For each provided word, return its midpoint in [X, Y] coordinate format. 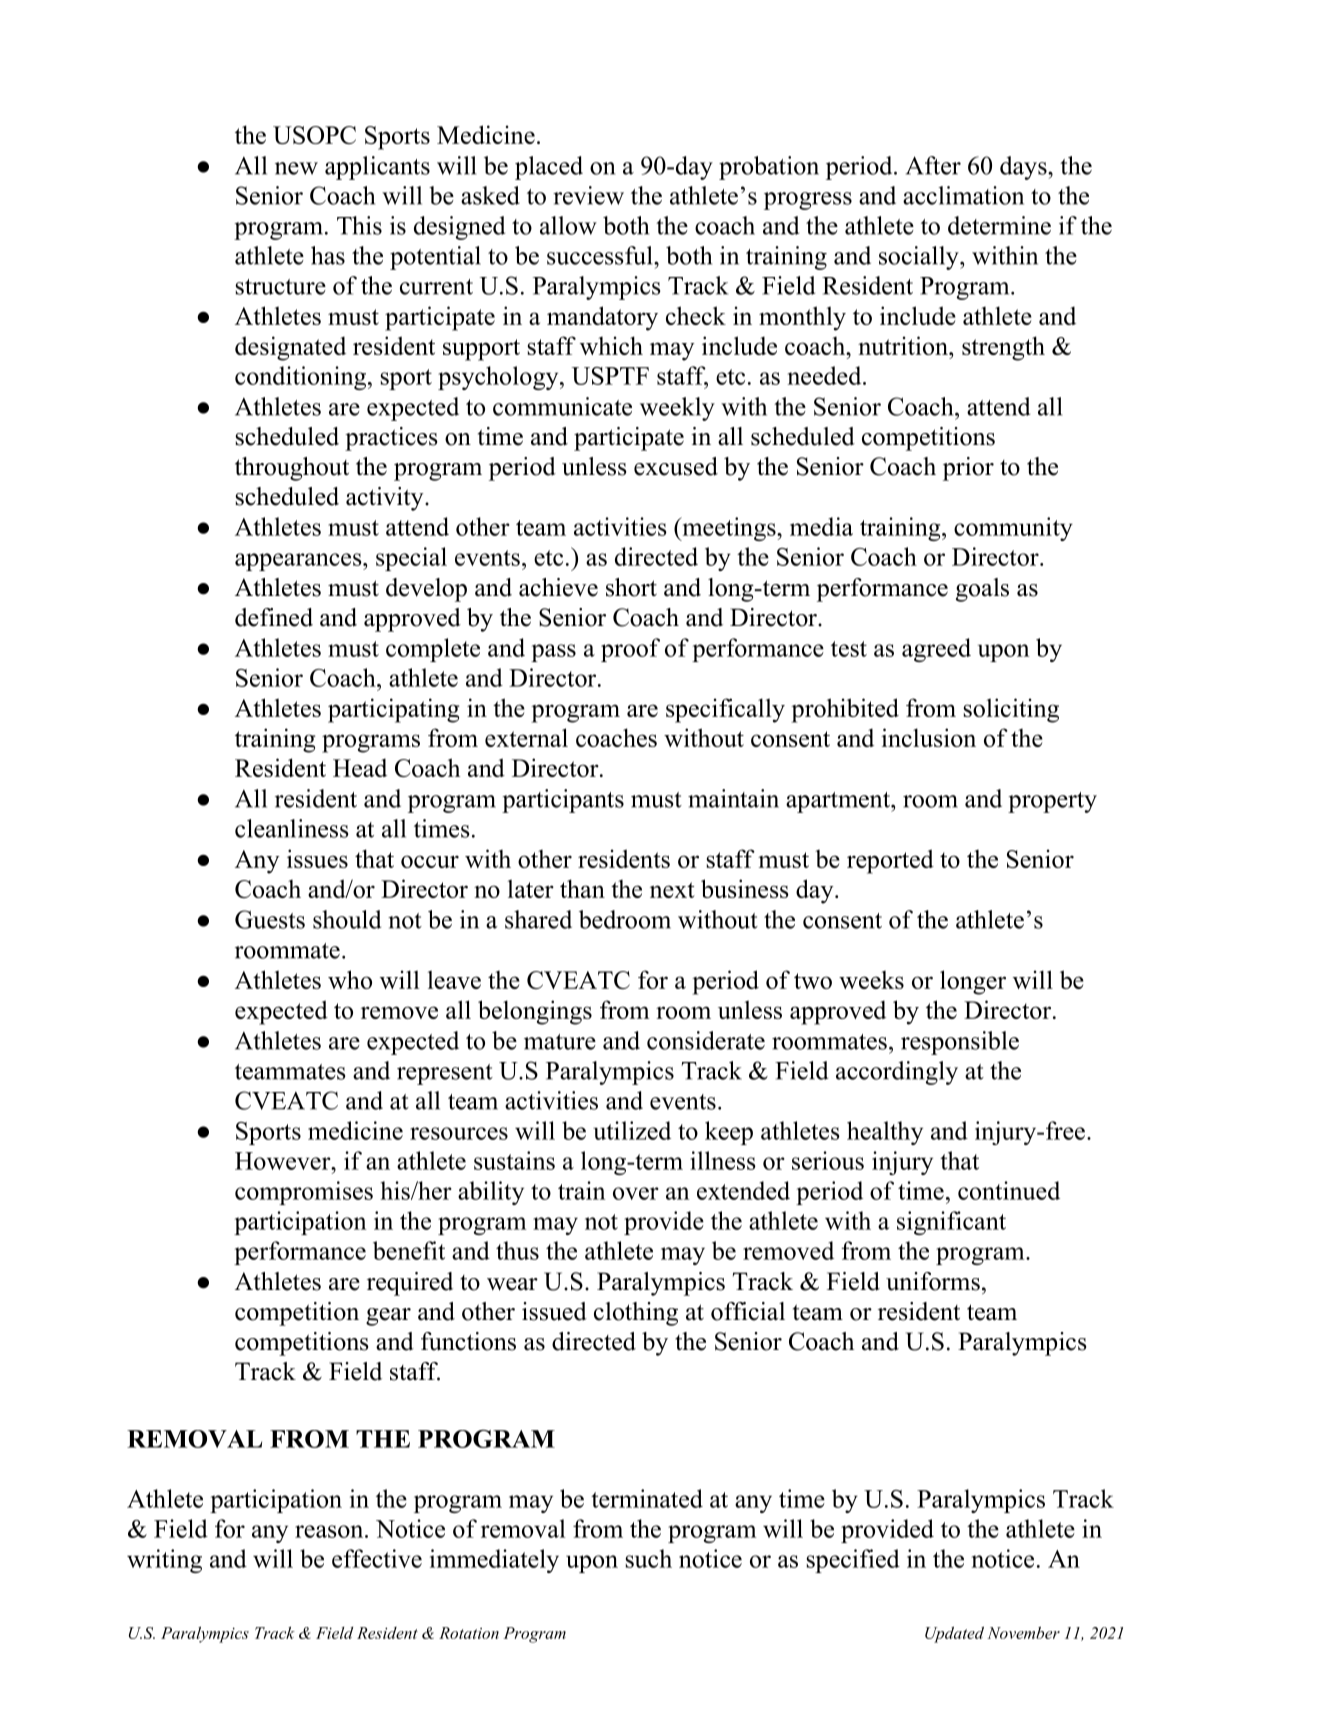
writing [164, 1561]
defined [274, 617]
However [284, 1161]
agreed [936, 650]
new [296, 168]
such [649, 1558]
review [588, 195]
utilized [632, 1130]
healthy [885, 1133]
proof [630, 650]
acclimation [963, 195]
